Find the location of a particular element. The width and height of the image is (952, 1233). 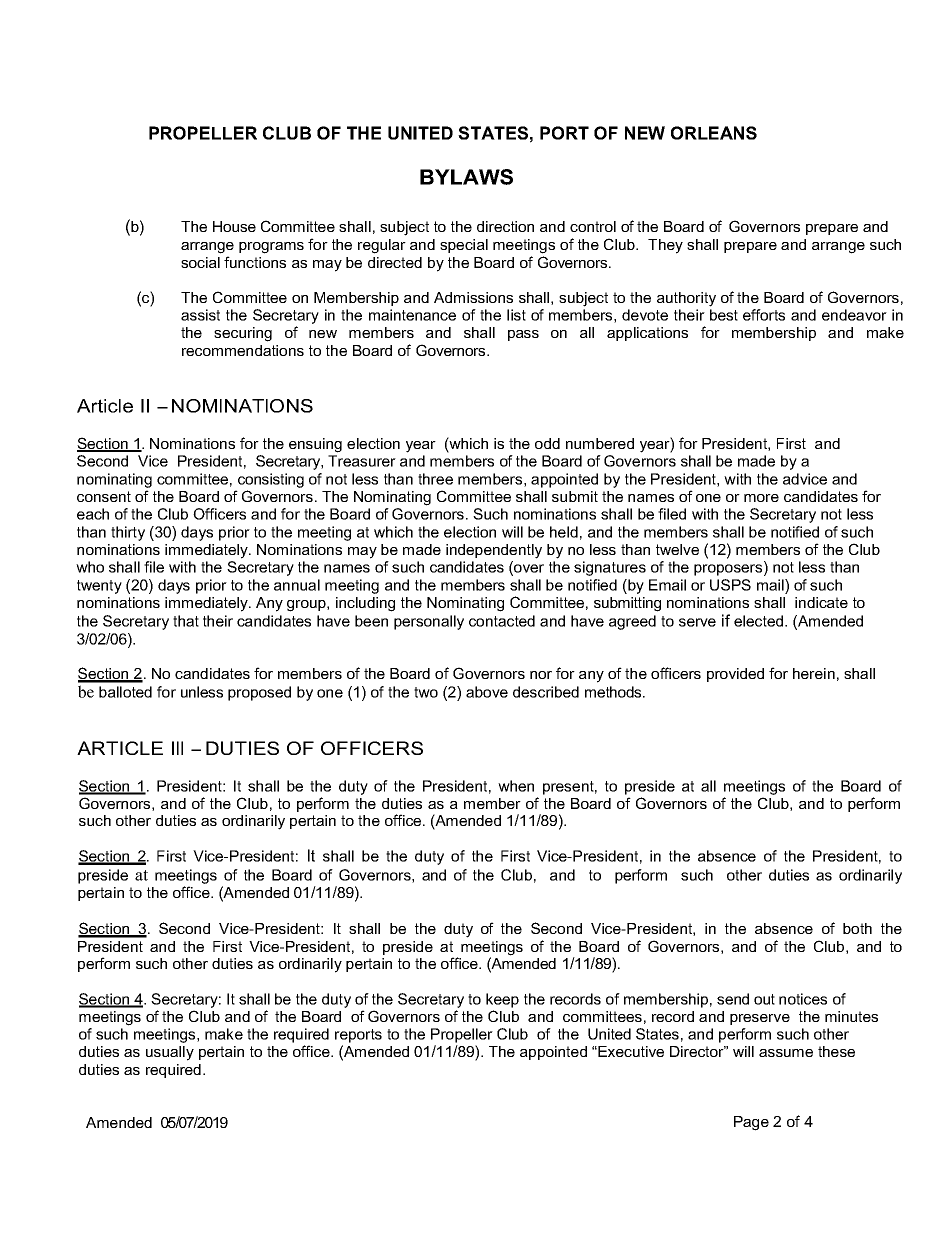

House is located at coordinates (234, 226).
